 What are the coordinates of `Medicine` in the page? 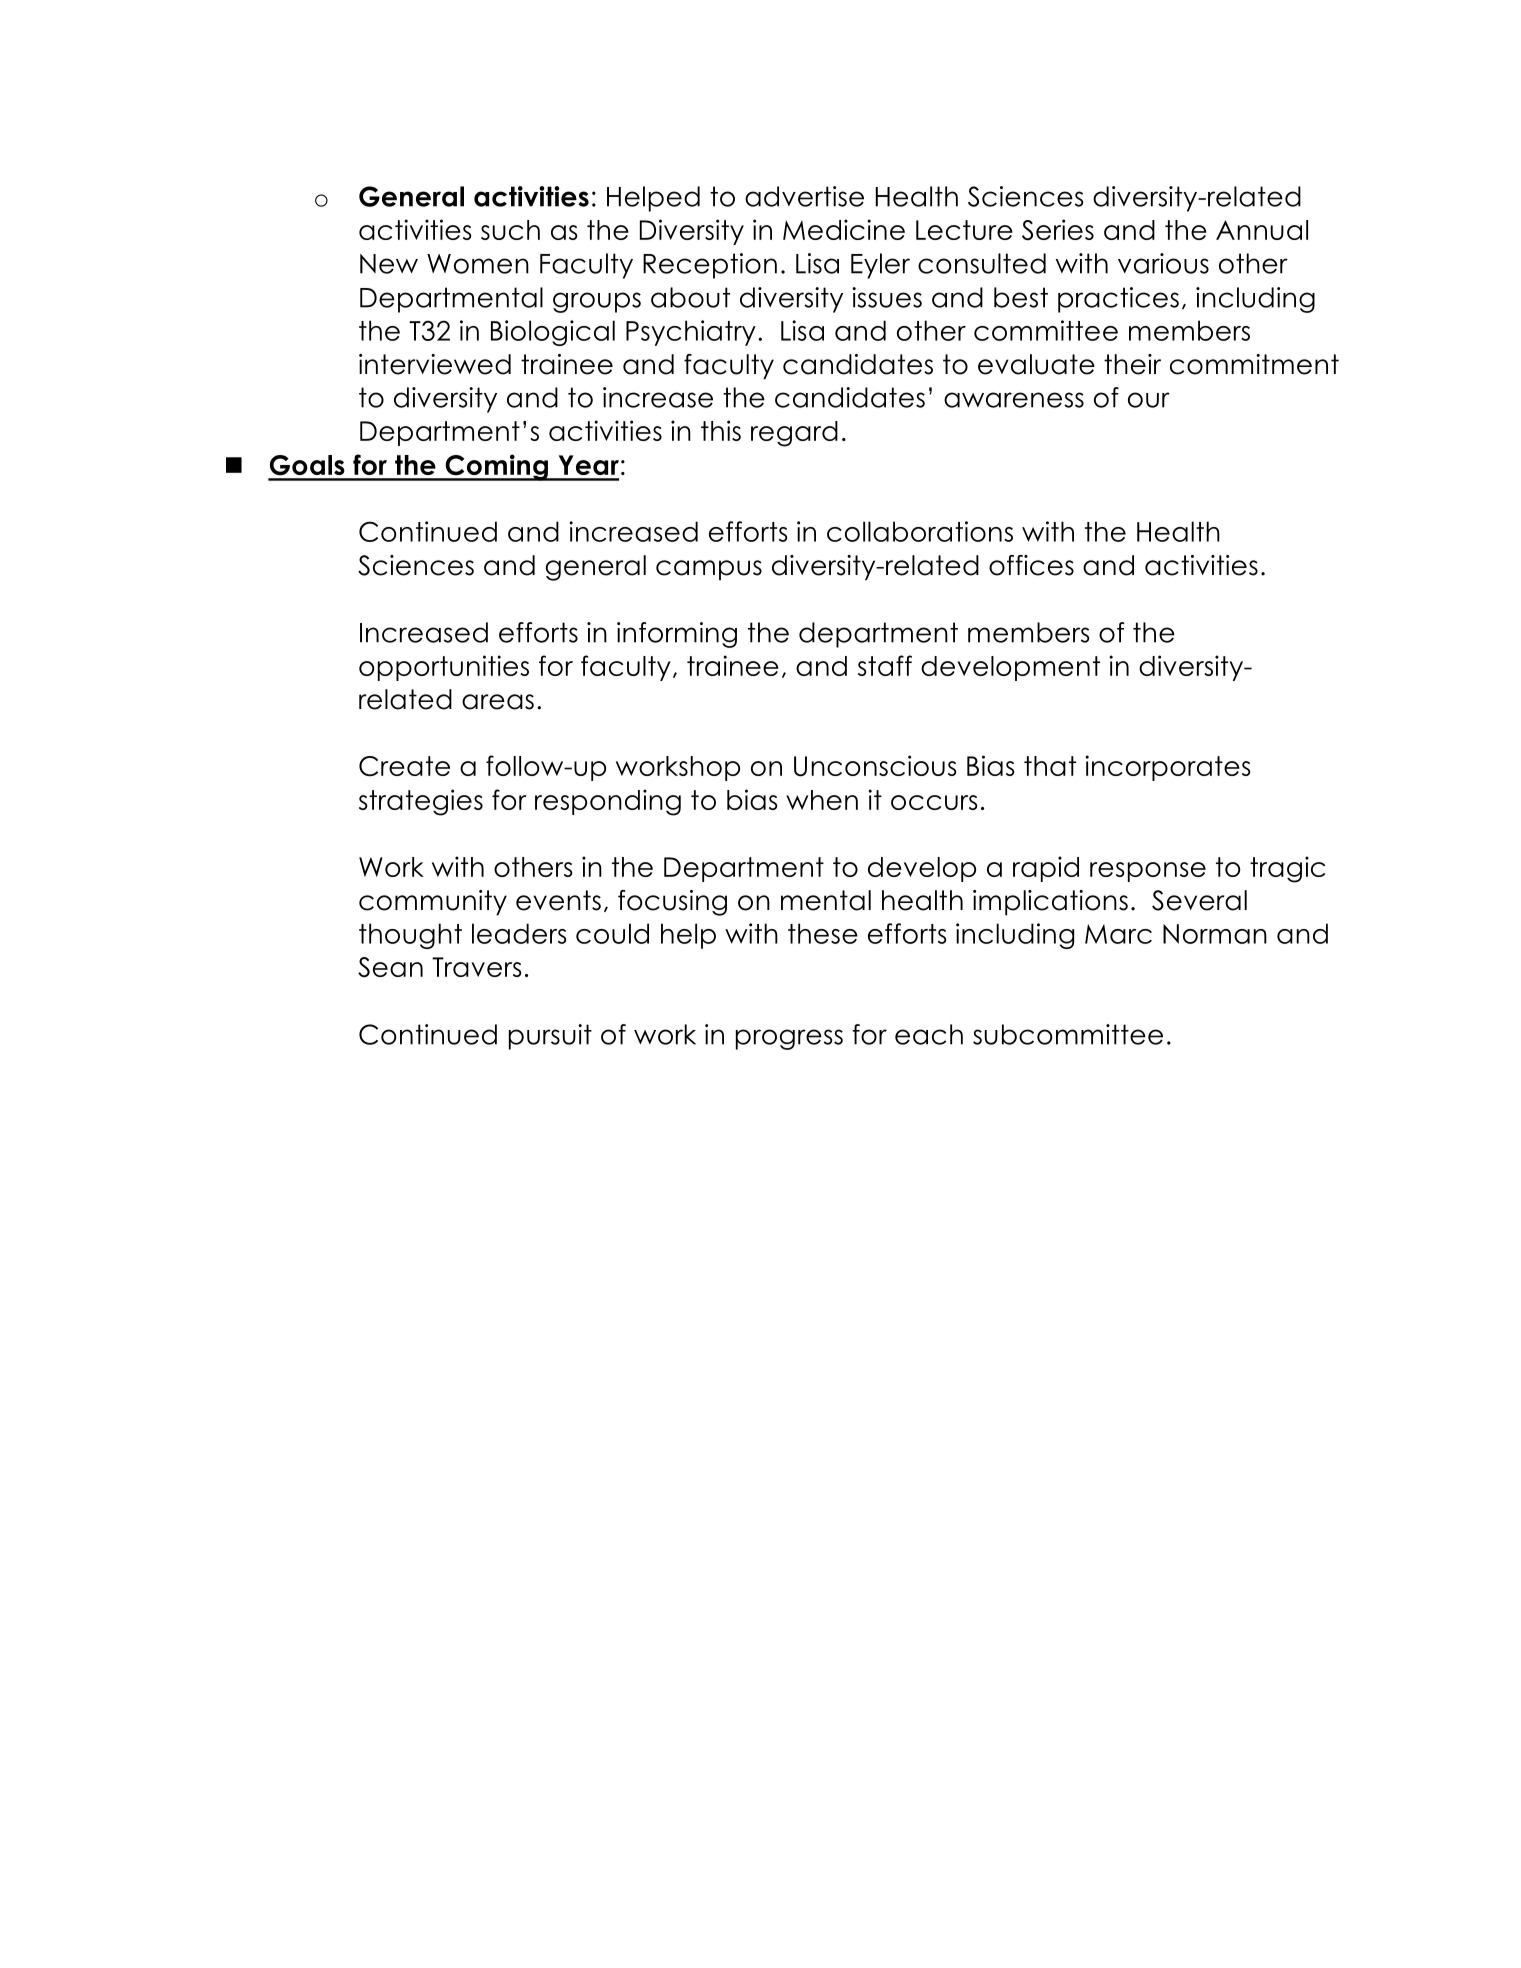 It's located at (844, 229).
